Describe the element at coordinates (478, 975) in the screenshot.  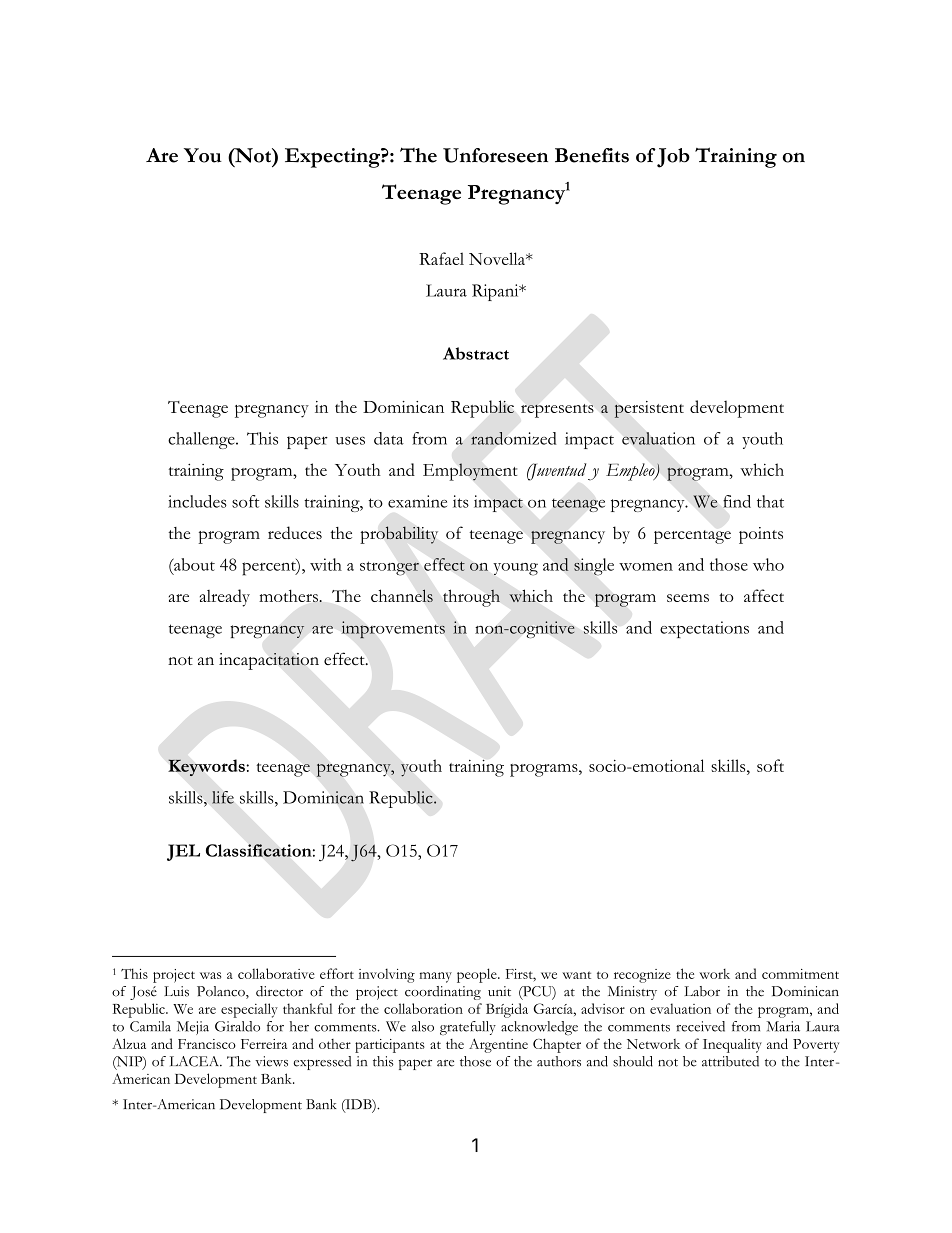
I see `people` at that location.
